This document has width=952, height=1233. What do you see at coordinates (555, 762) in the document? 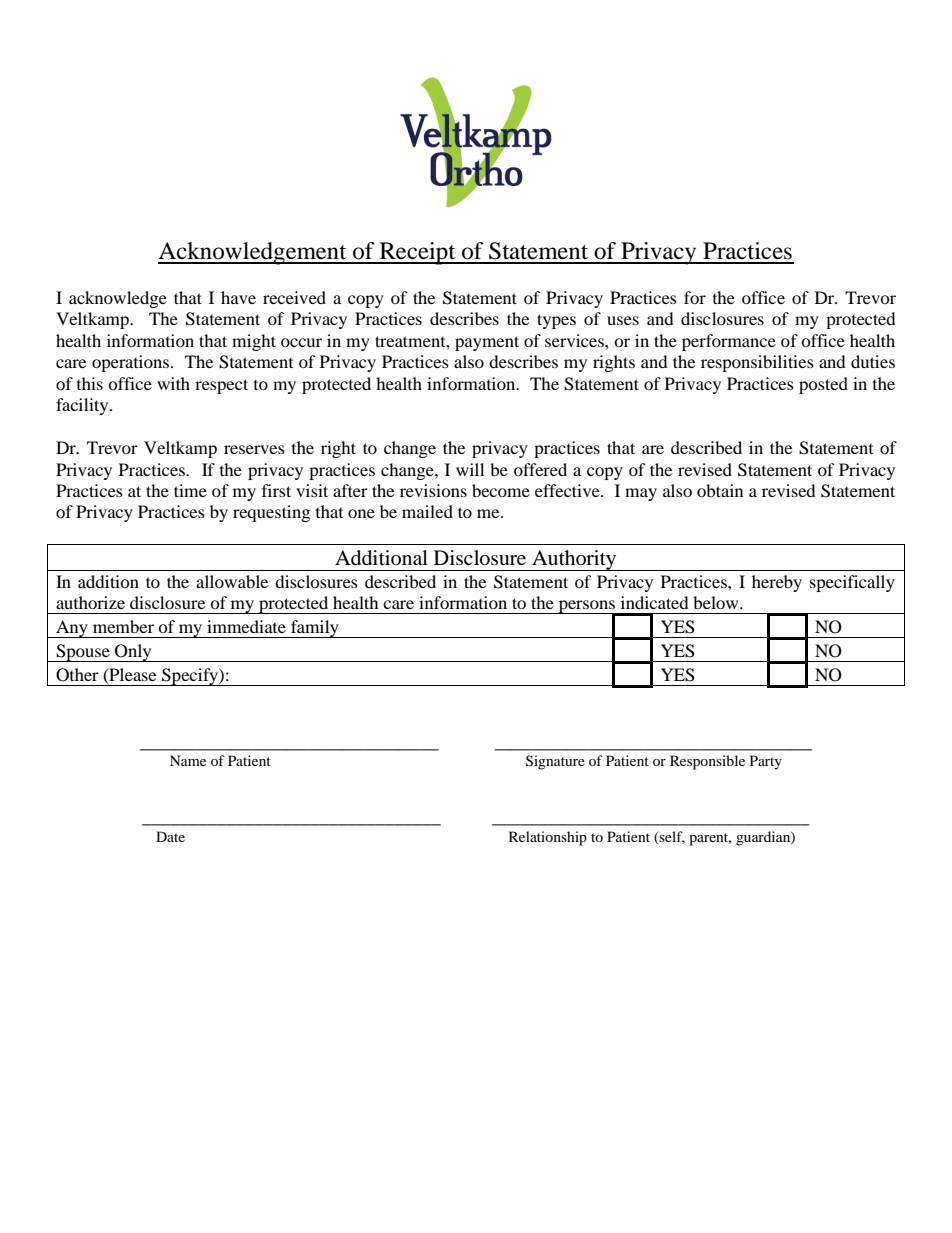
I see `Signature` at bounding box center [555, 762].
